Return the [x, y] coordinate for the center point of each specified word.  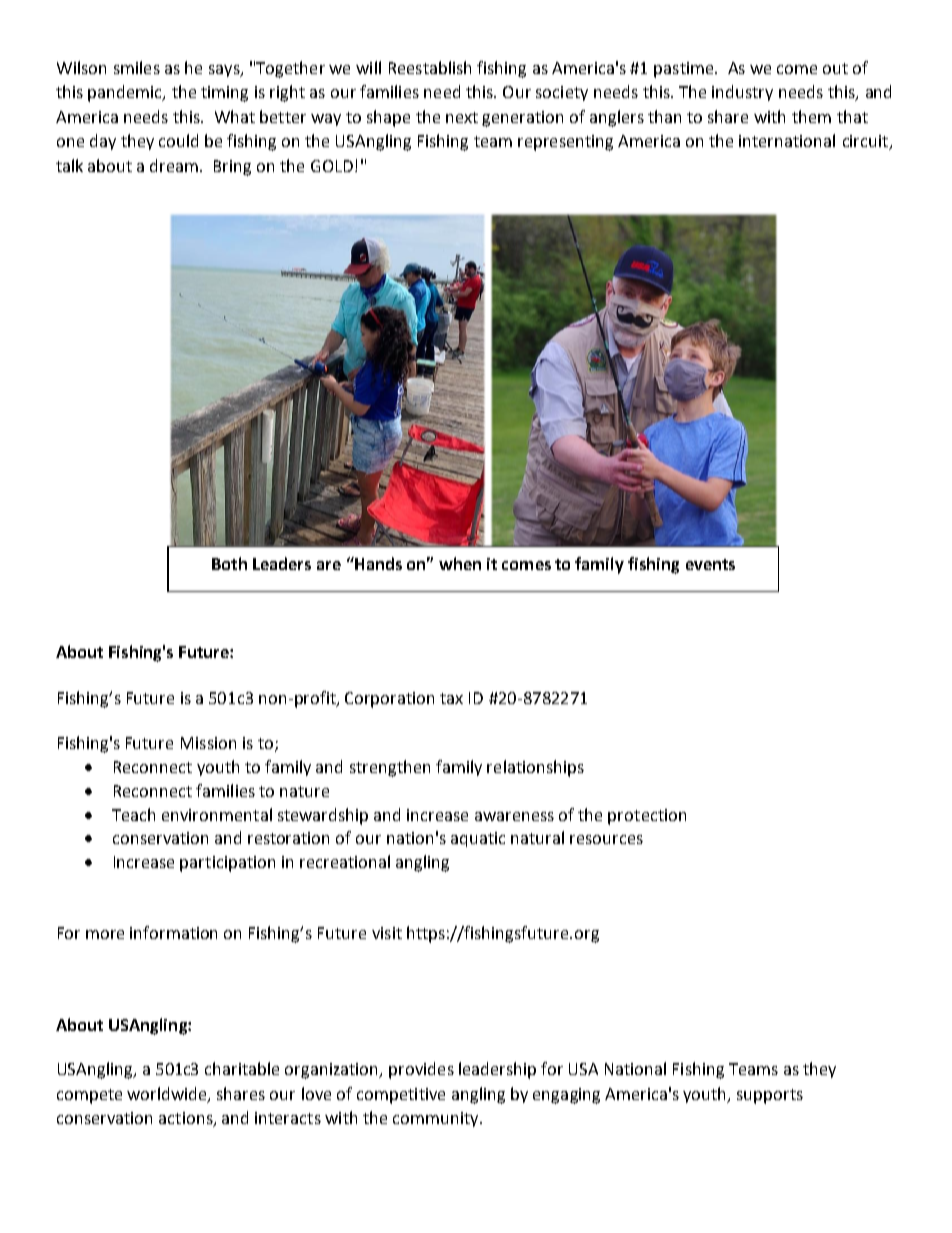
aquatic [478, 839]
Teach [133, 814]
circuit [866, 142]
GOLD [332, 166]
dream [175, 165]
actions [187, 1119]
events [710, 564]
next [462, 117]
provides [421, 1070]
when [460, 563]
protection [647, 817]
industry [742, 93]
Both [229, 563]
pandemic [126, 93]
